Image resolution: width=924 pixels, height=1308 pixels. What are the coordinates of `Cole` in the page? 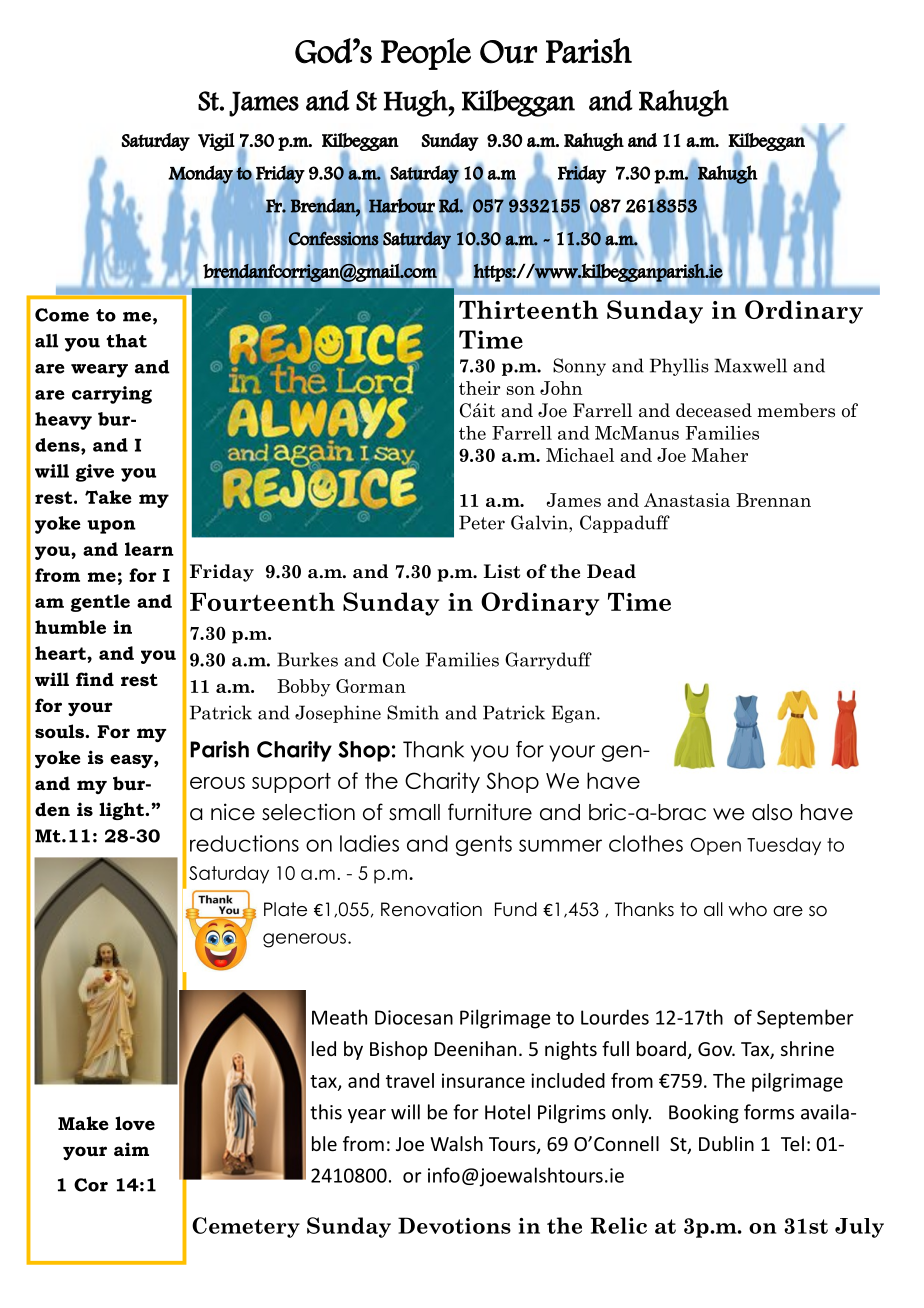 It's located at (401, 659).
